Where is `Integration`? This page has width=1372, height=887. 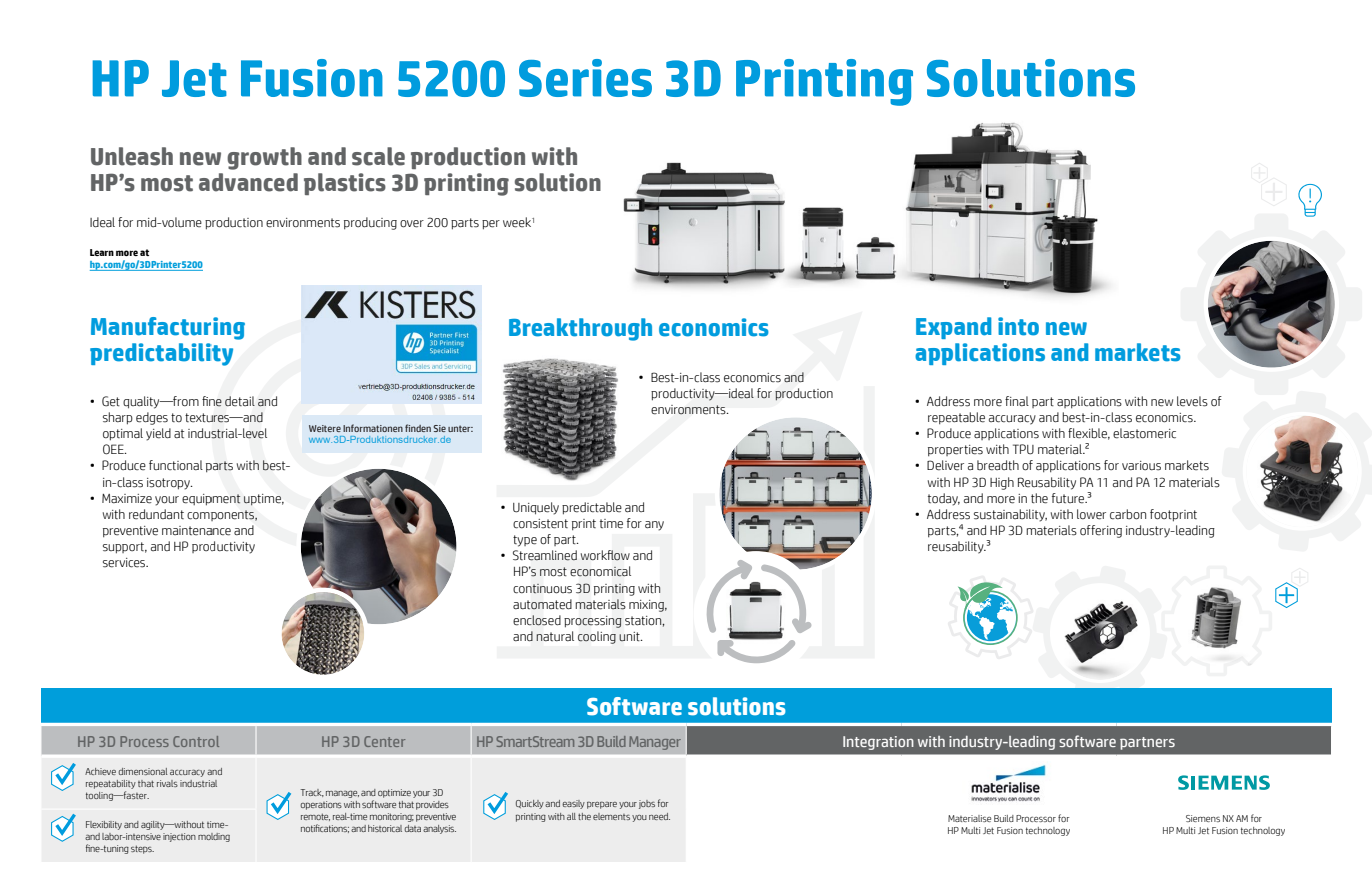
Integration is located at coordinates (878, 743).
